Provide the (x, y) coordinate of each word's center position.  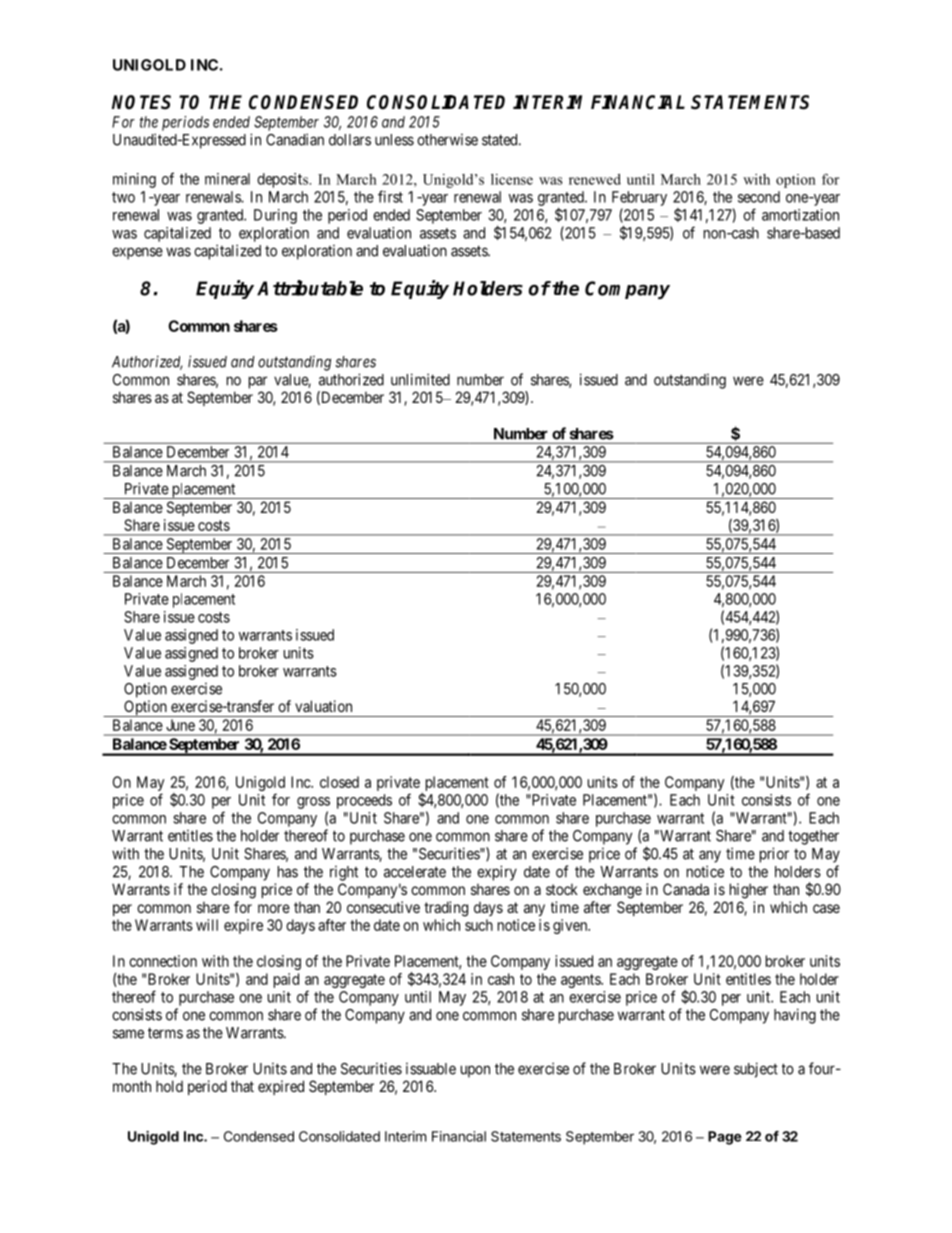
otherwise (447, 140)
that (242, 1086)
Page (725, 1138)
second (759, 197)
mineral (227, 179)
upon (475, 1071)
